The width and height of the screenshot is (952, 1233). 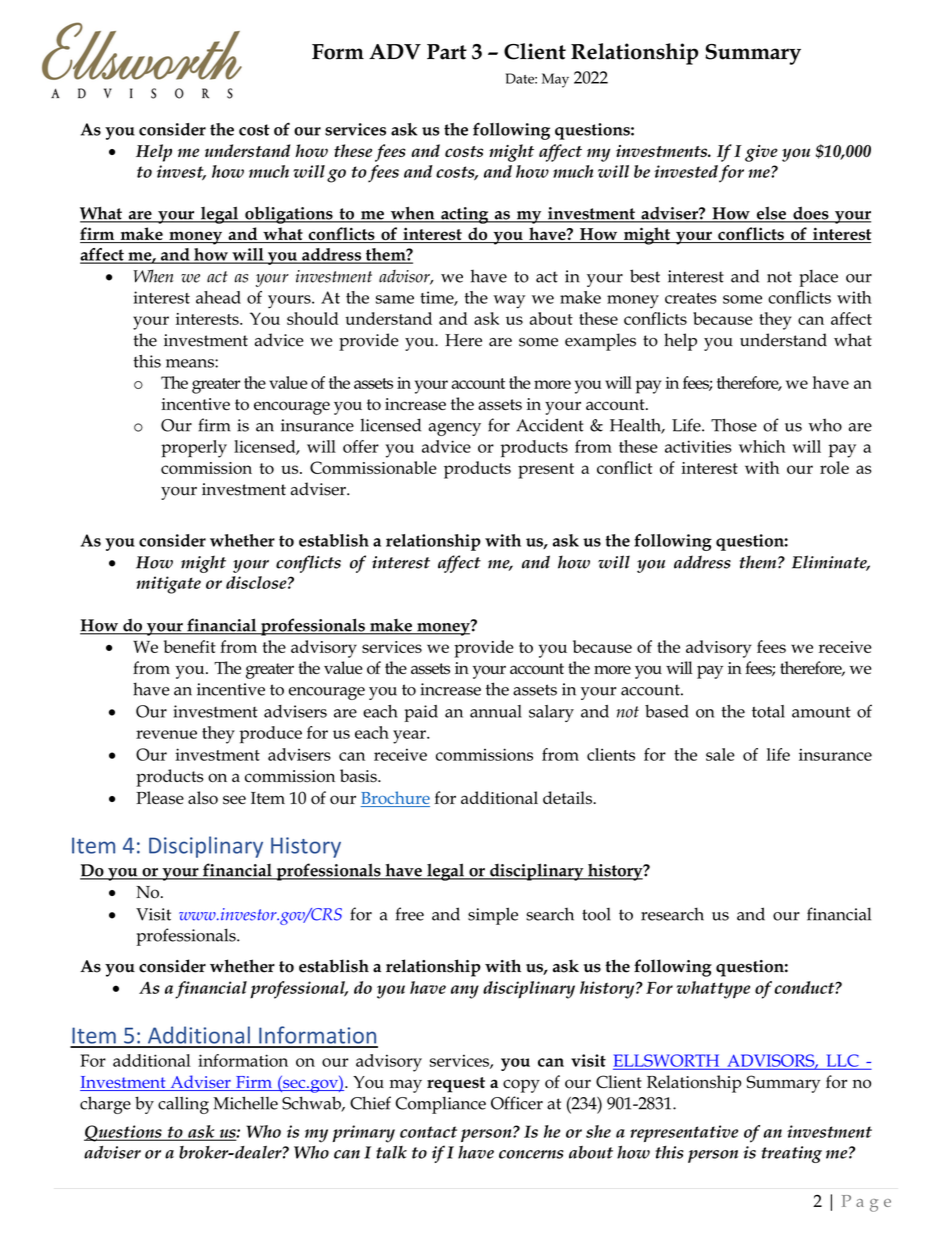 What do you see at coordinates (493, 916) in the screenshot?
I see `simple` at bounding box center [493, 916].
